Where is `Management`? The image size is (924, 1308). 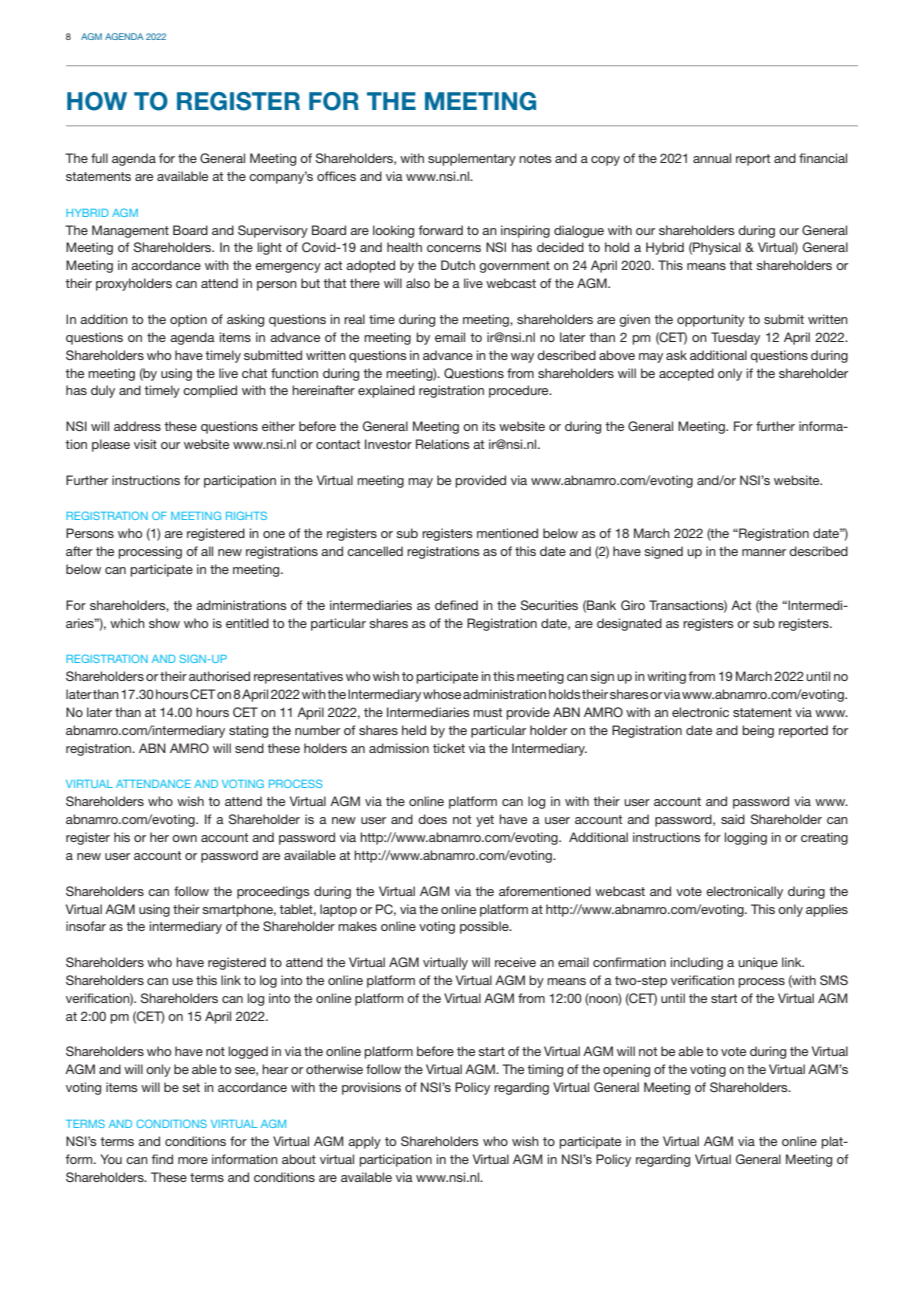 Management is located at coordinates (130, 231).
